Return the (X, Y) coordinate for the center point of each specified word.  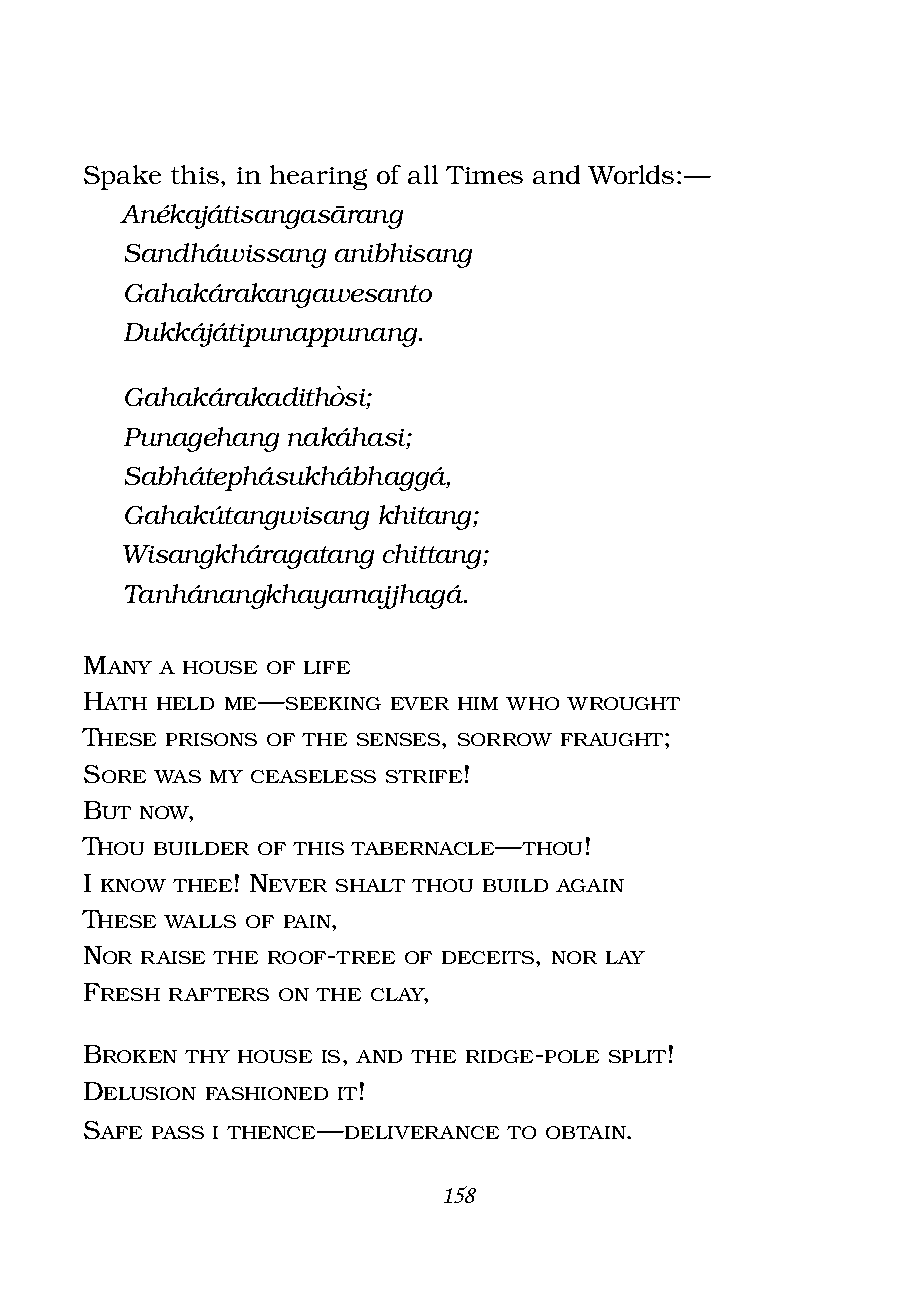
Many (118, 665)
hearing (318, 177)
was (177, 776)
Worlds (631, 174)
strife (424, 776)
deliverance (421, 1132)
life (327, 667)
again (590, 885)
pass (178, 1132)
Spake (122, 177)
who (532, 703)
